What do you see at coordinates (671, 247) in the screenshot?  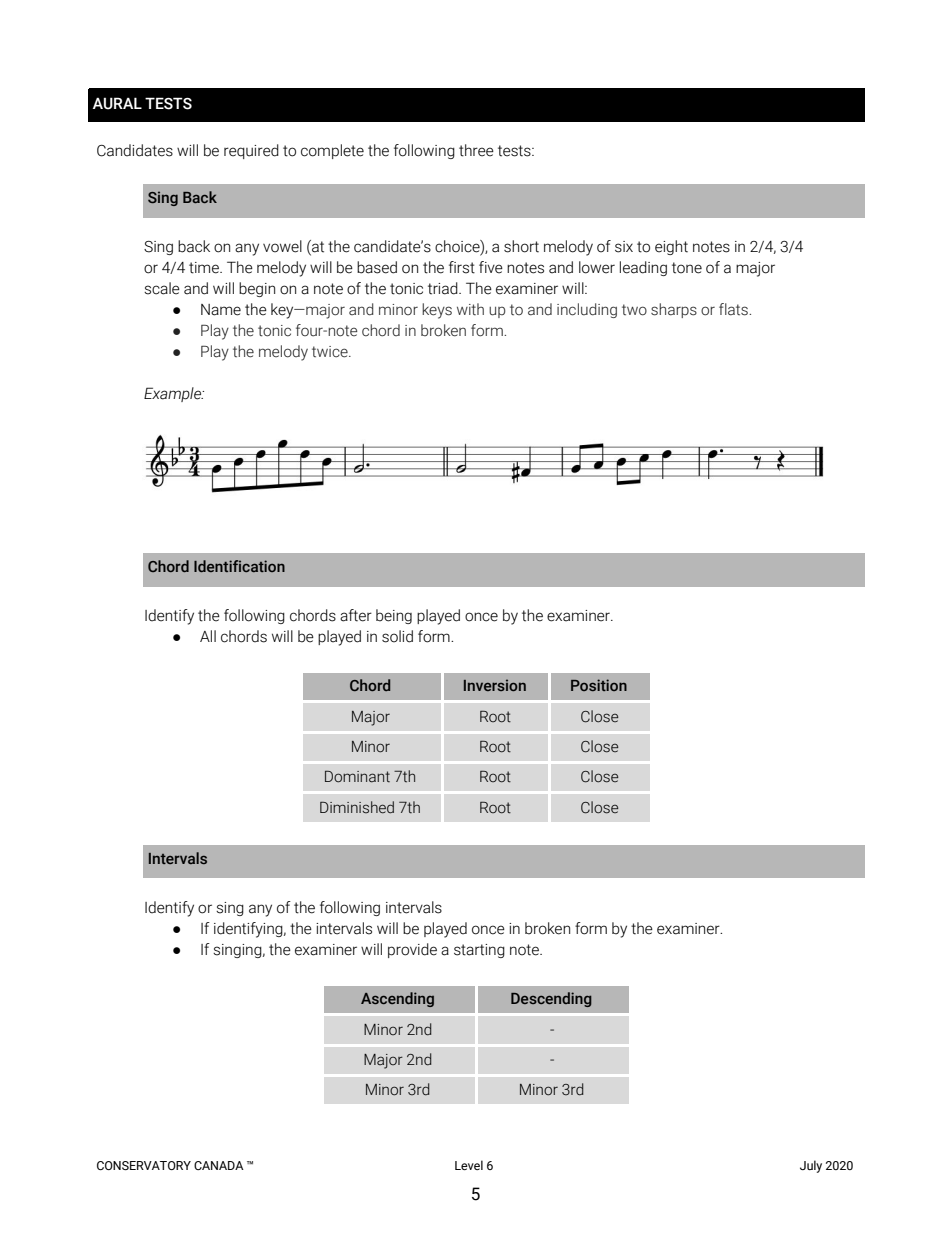 I see `eight` at bounding box center [671, 247].
